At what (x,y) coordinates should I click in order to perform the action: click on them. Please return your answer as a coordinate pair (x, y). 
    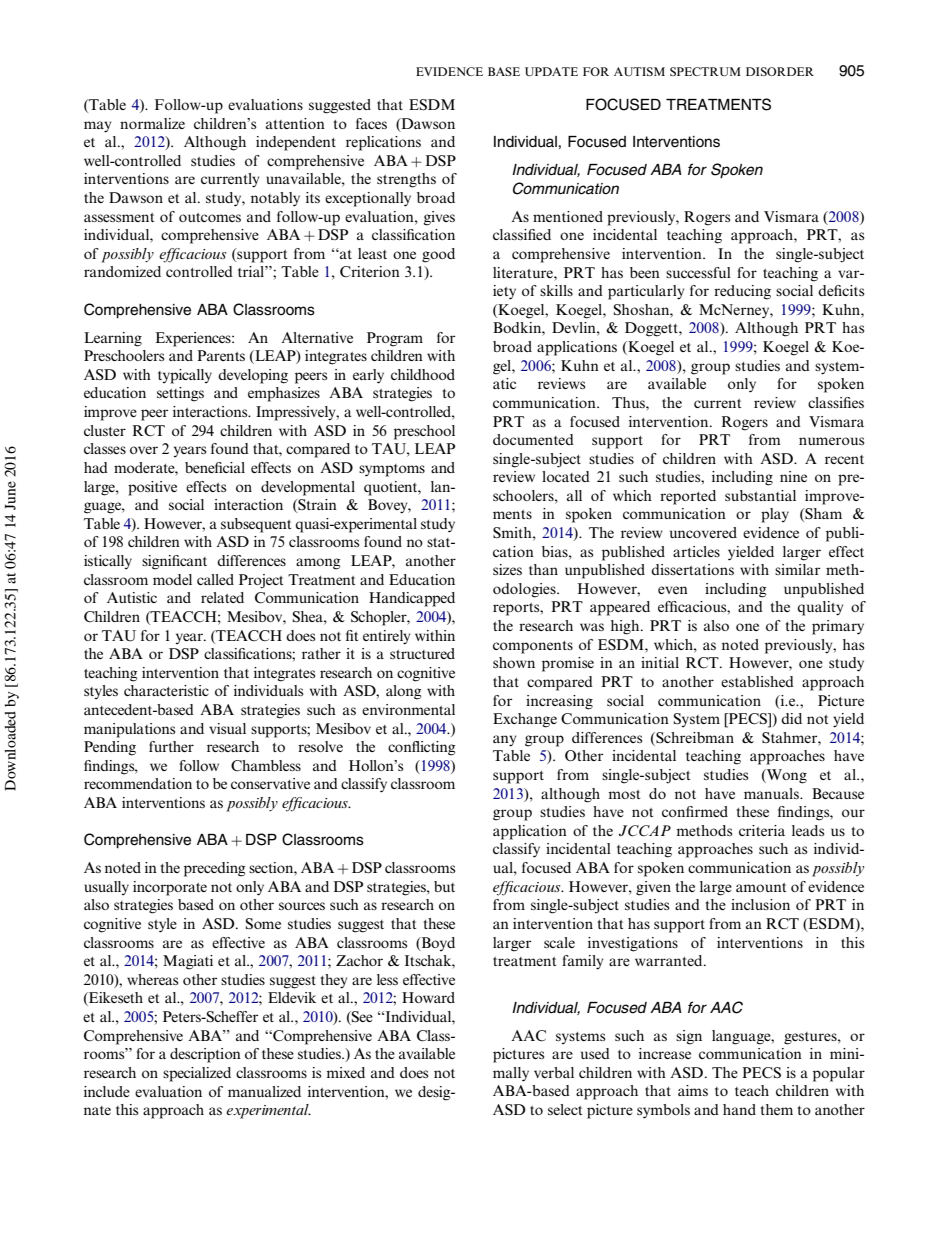
    Looking at the image, I should click on (777, 1109).
